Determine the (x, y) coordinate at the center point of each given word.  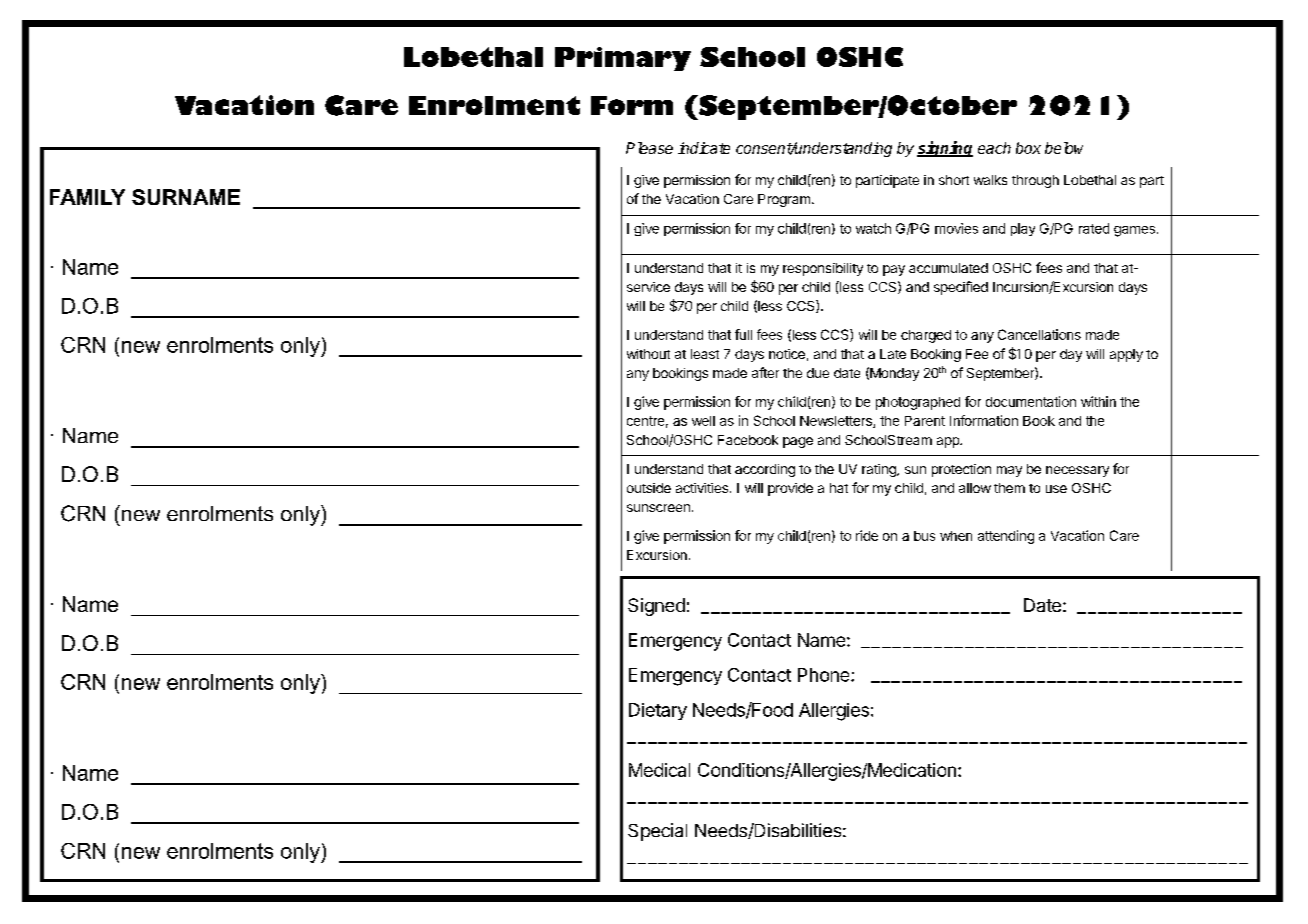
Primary (623, 59)
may (1009, 471)
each (994, 148)
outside (649, 488)
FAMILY (87, 197)
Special (657, 832)
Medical (659, 770)
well (703, 421)
